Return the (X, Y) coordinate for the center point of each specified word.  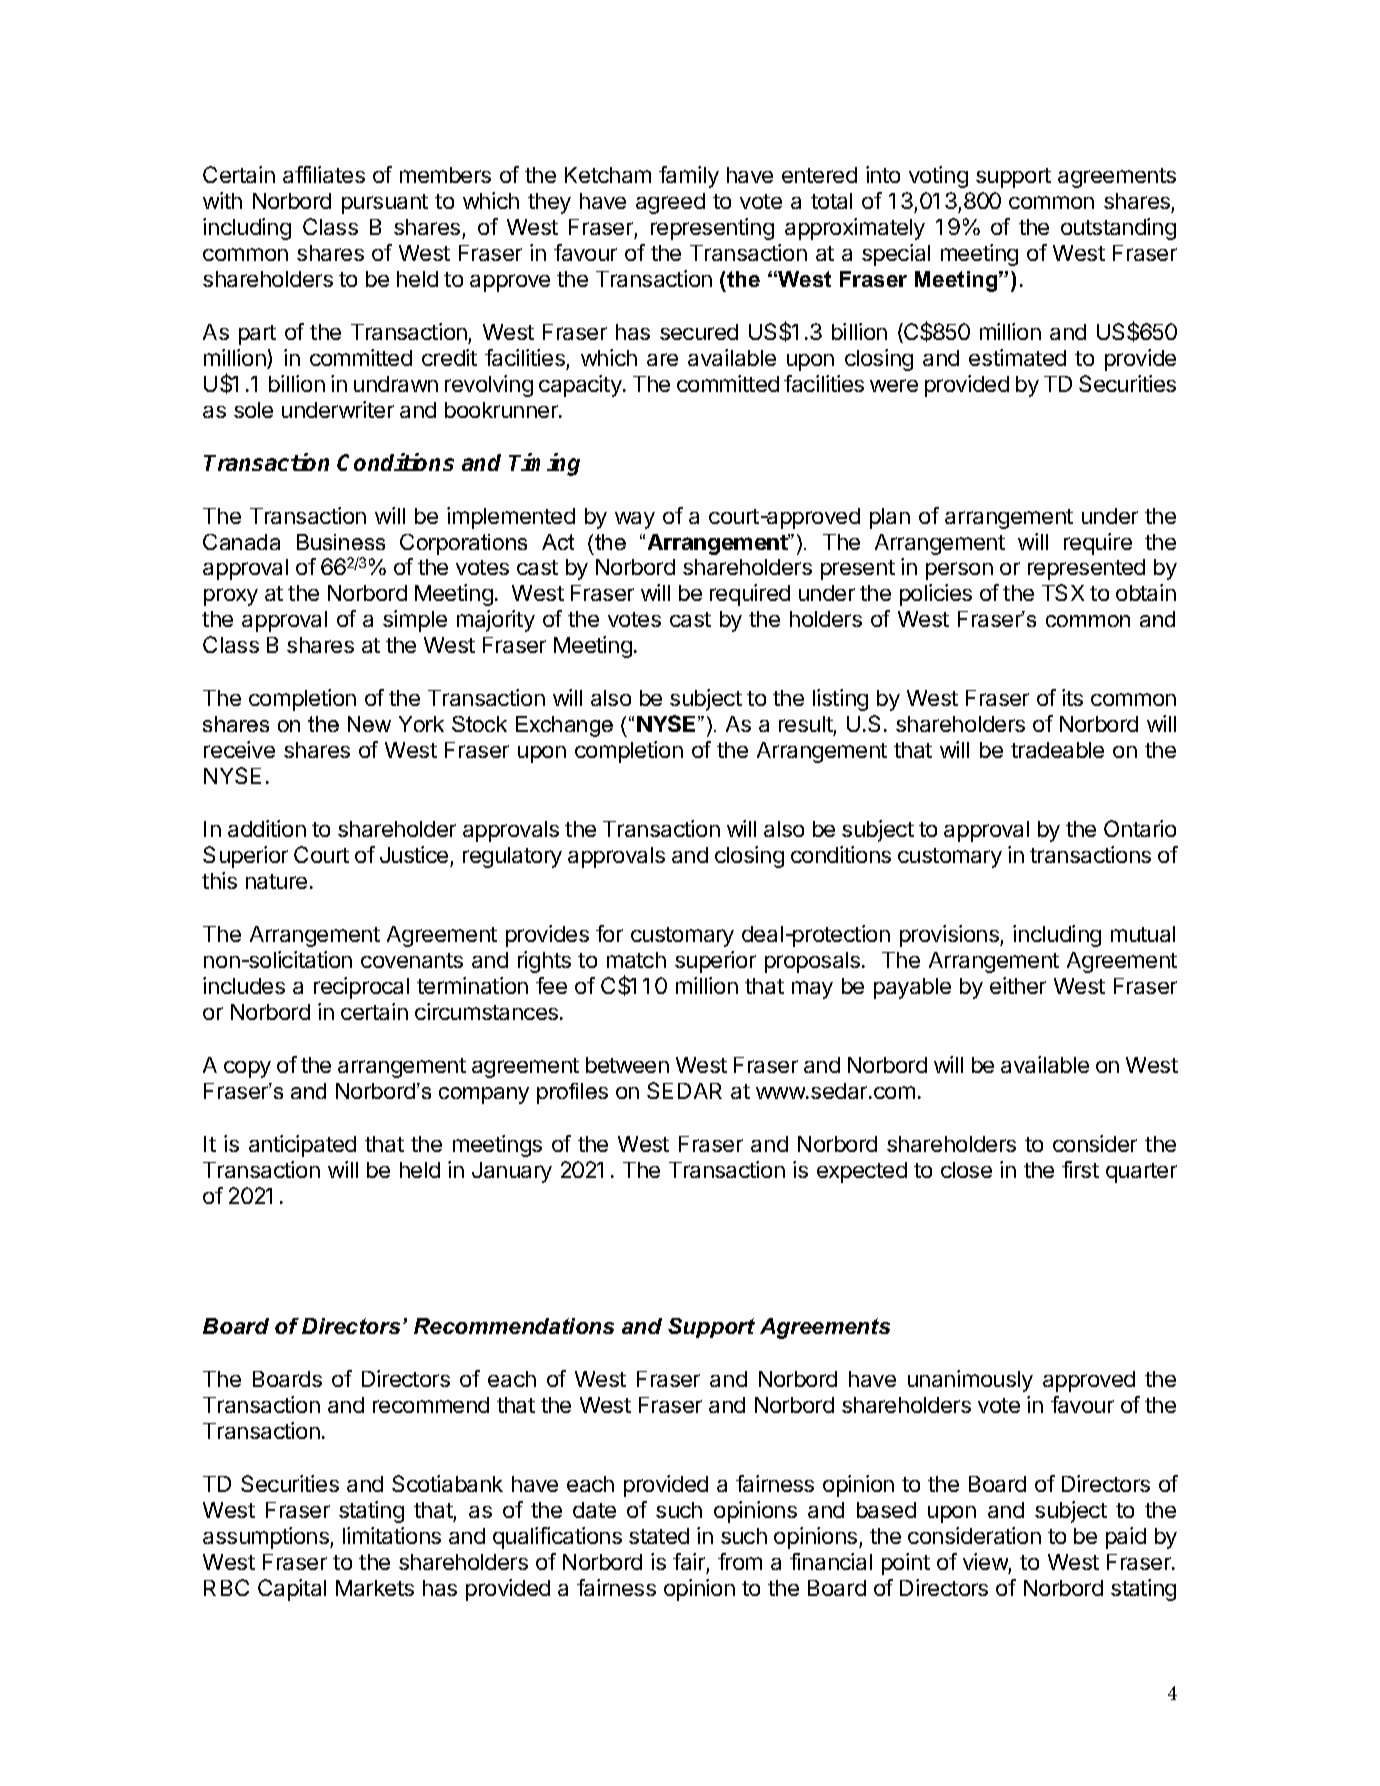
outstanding (1118, 229)
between (627, 1065)
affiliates (324, 174)
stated (659, 1536)
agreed (670, 203)
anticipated (302, 1146)
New (369, 724)
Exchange (564, 726)
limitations (392, 1535)
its (1072, 697)
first (1080, 1169)
